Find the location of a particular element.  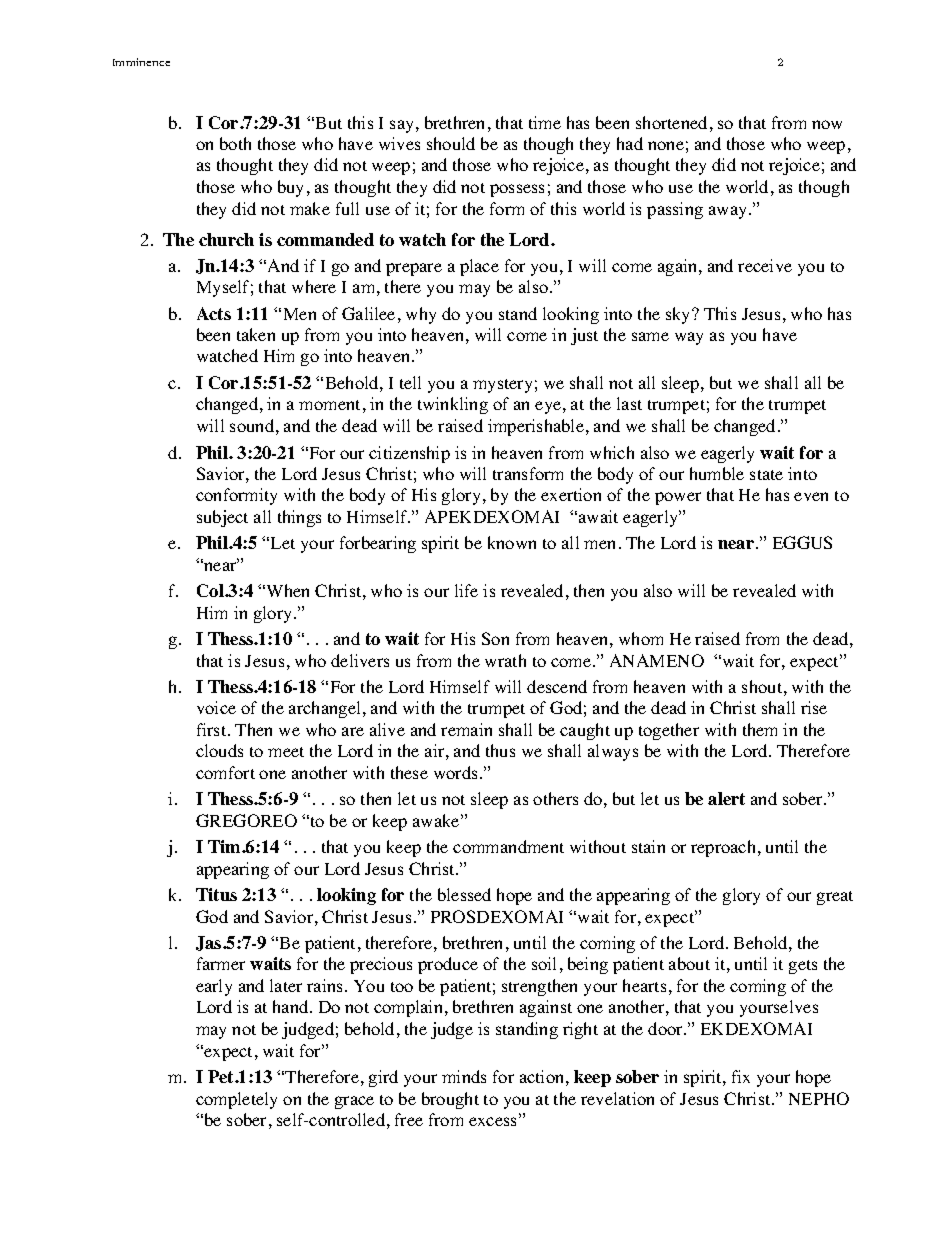

mystery is located at coordinates (502, 386).
